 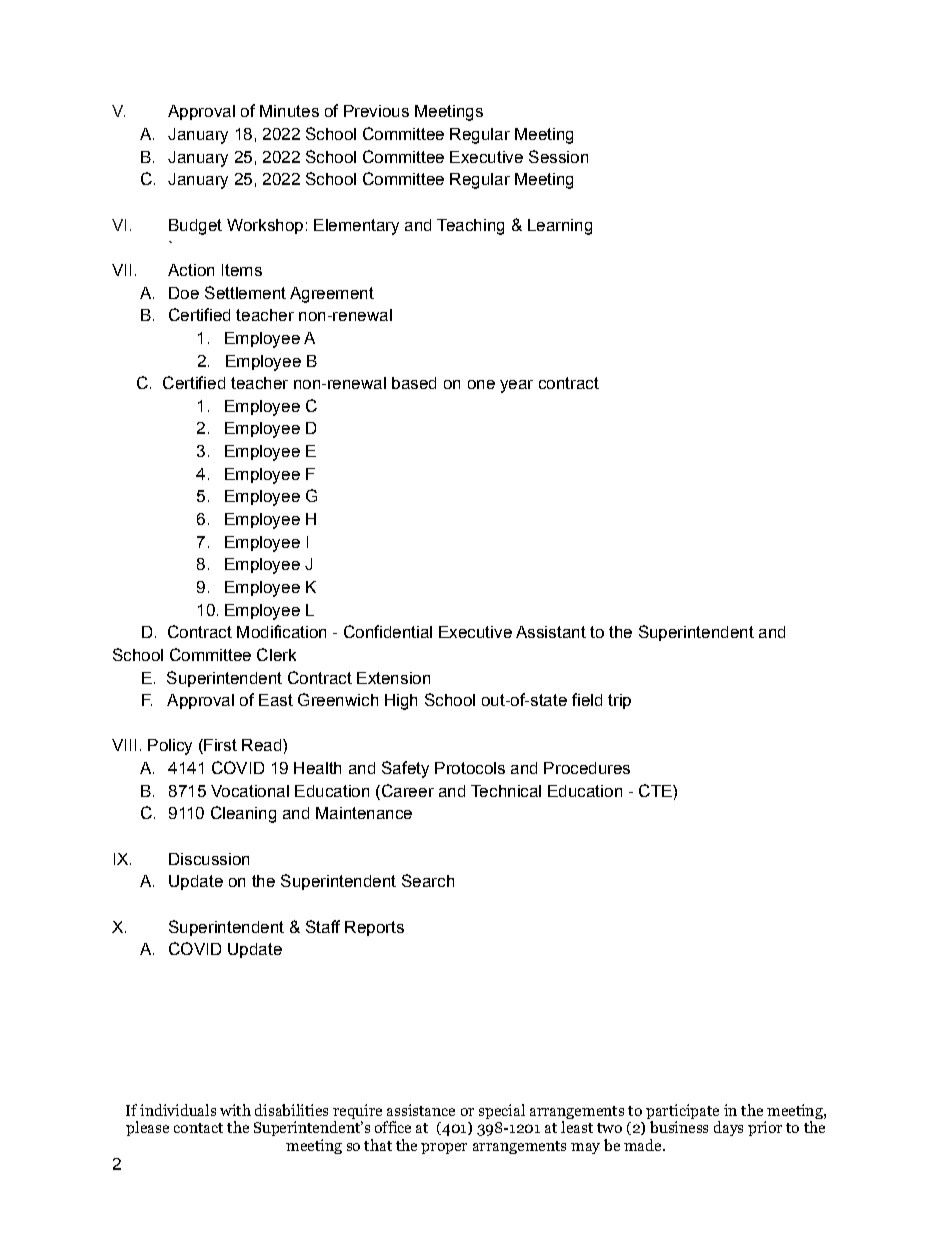 I want to click on participate, so click(x=682, y=1111).
